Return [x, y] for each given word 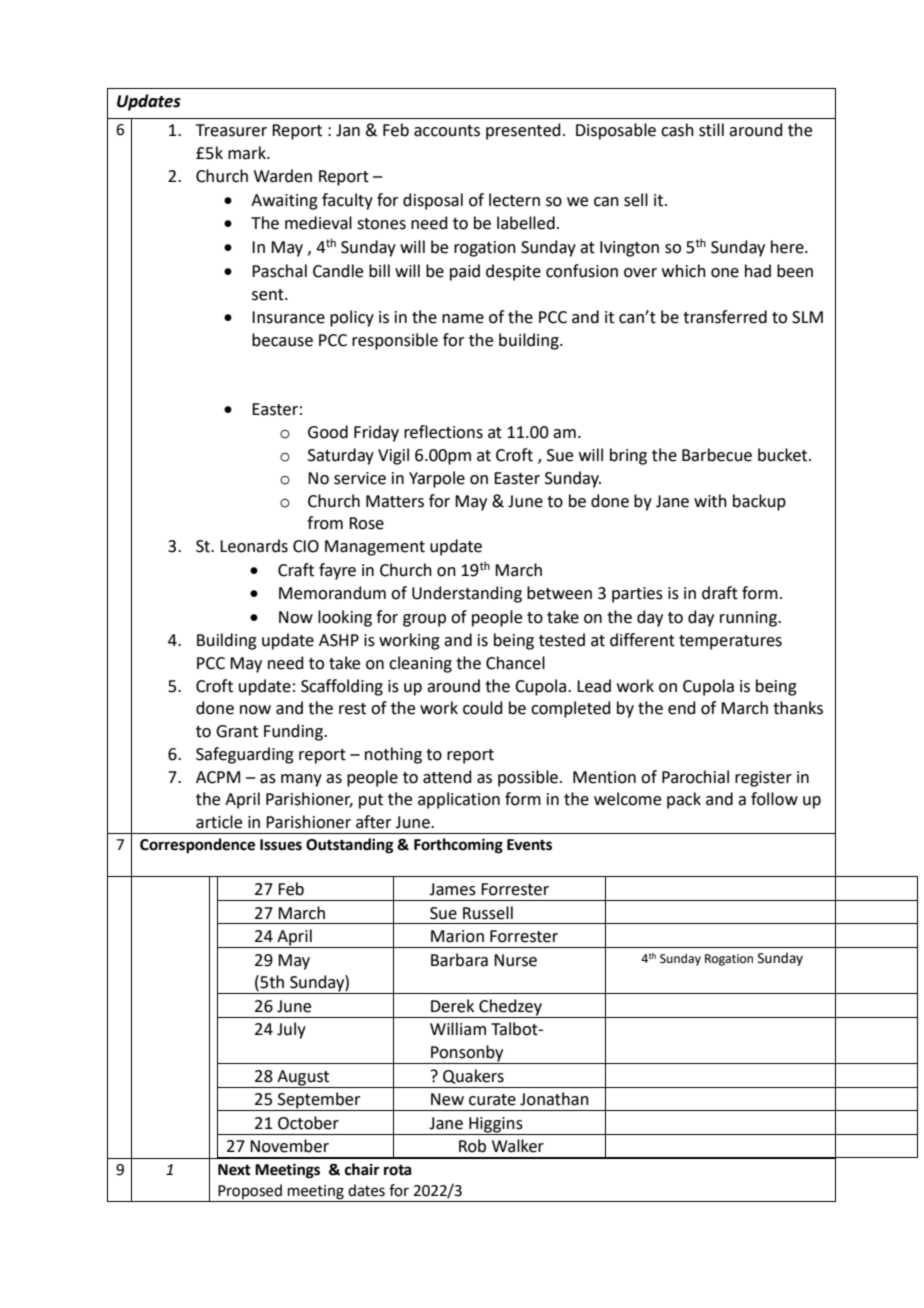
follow [774, 799]
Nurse [515, 960]
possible [528, 778]
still [711, 130]
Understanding [467, 594]
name [463, 319]
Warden [283, 176]
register [763, 779]
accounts [447, 131]
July [291, 1030]
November [289, 1146]
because [282, 340]
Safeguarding [245, 755]
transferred [725, 317]
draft [720, 593]
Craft [296, 570]
